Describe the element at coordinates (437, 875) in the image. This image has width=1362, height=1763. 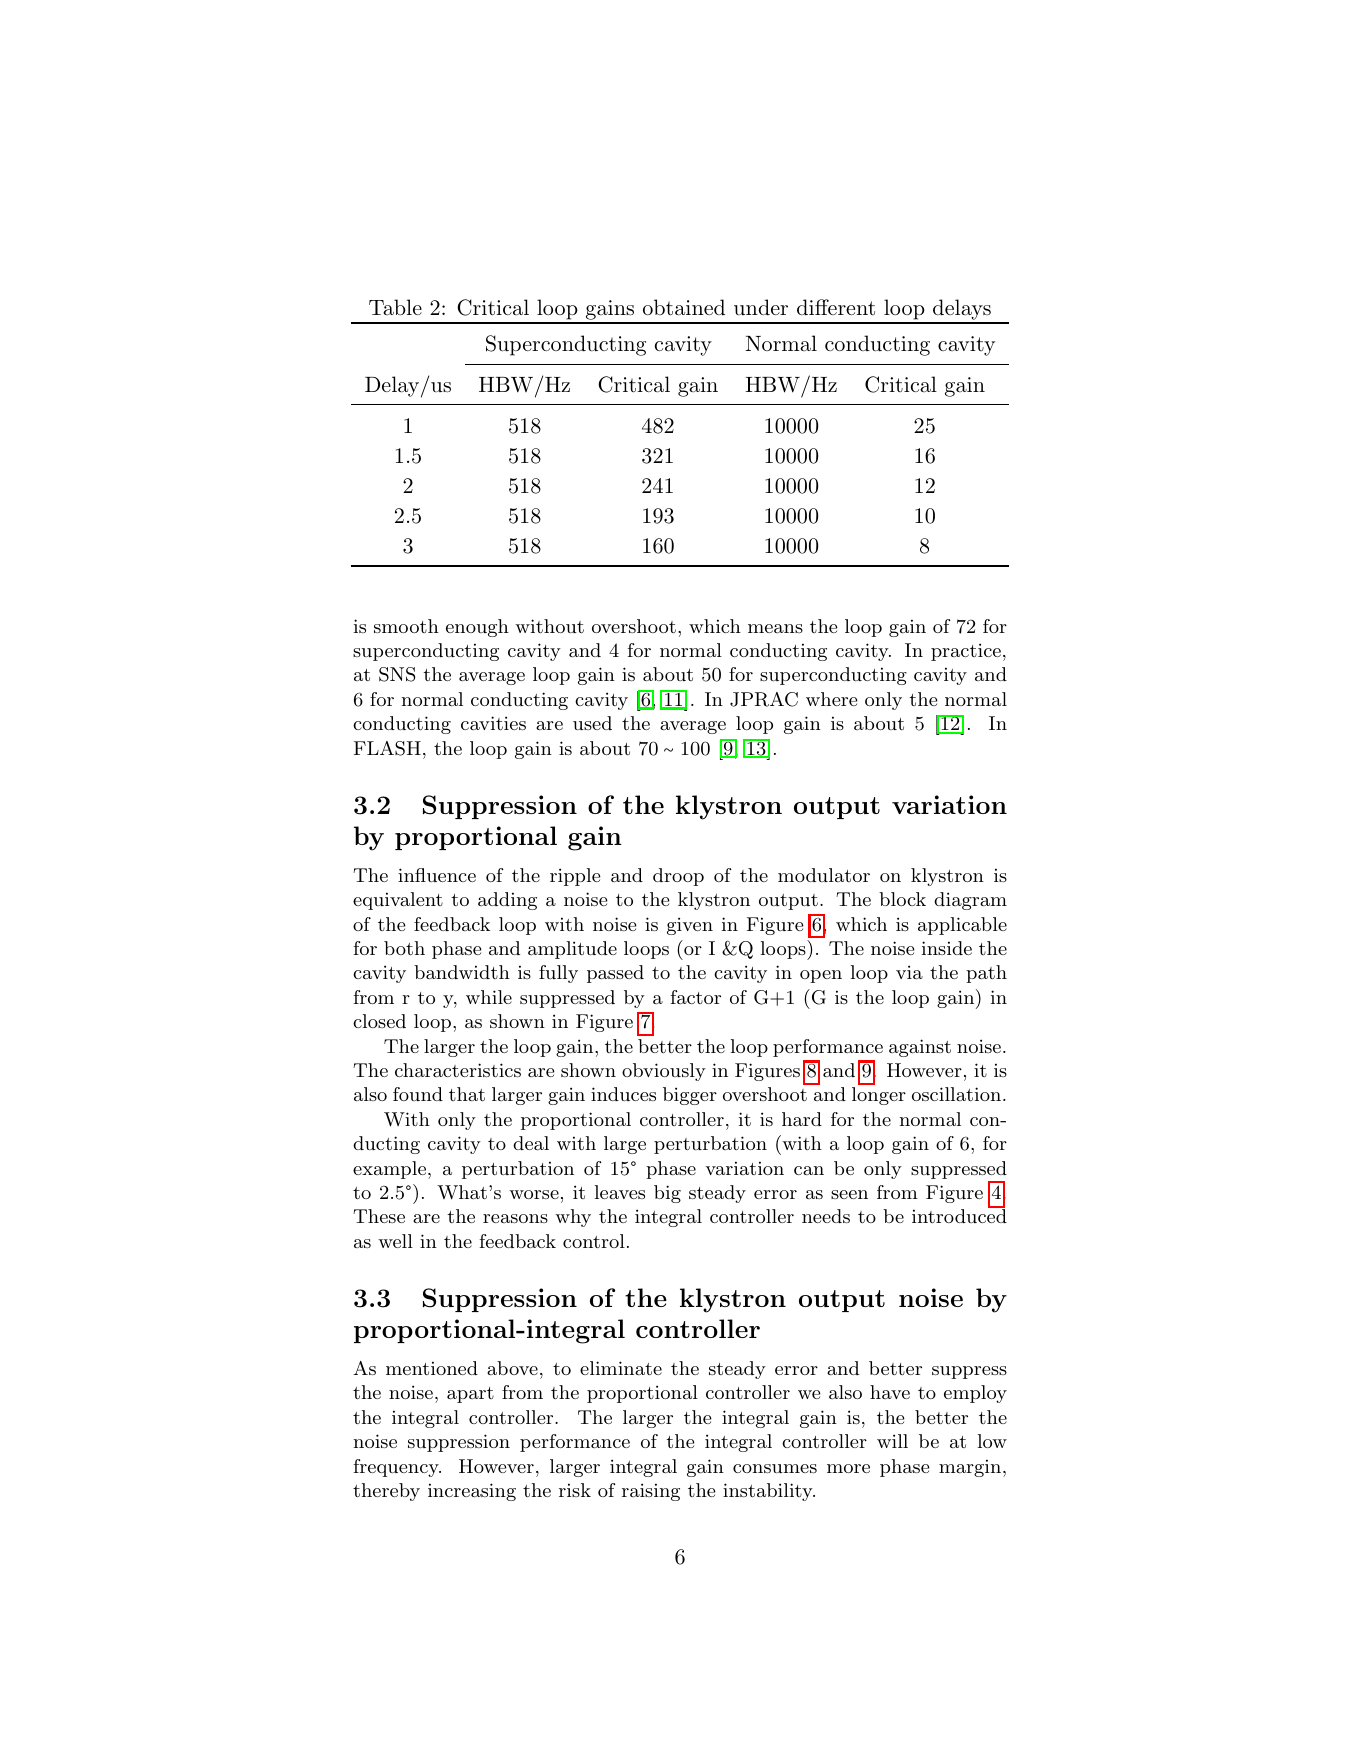
I see `influence` at that location.
